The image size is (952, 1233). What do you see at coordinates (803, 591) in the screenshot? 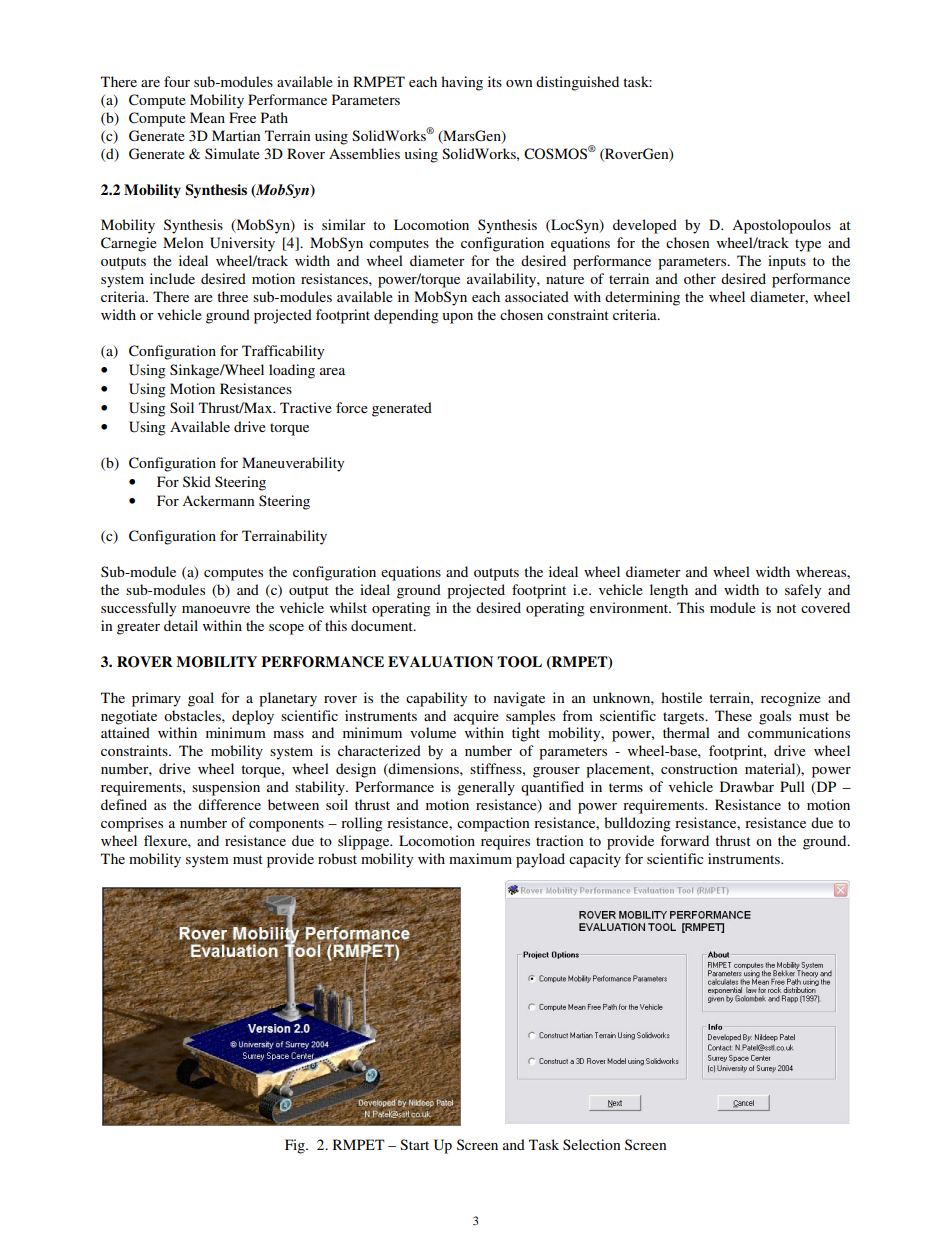
I see `safely` at bounding box center [803, 591].
